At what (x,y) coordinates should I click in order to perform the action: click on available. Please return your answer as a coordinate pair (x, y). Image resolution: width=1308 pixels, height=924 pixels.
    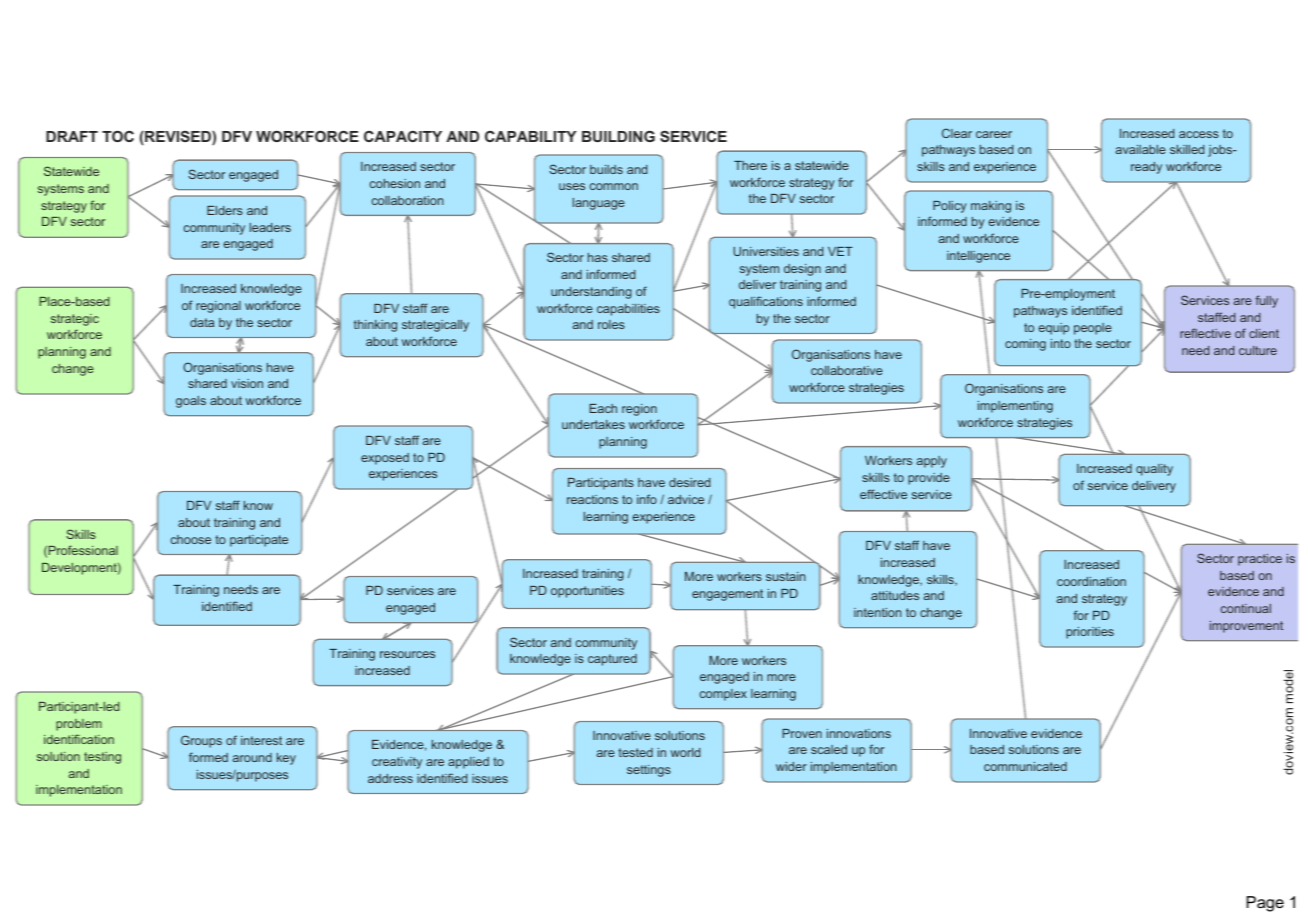
    Looking at the image, I should click on (1141, 149).
